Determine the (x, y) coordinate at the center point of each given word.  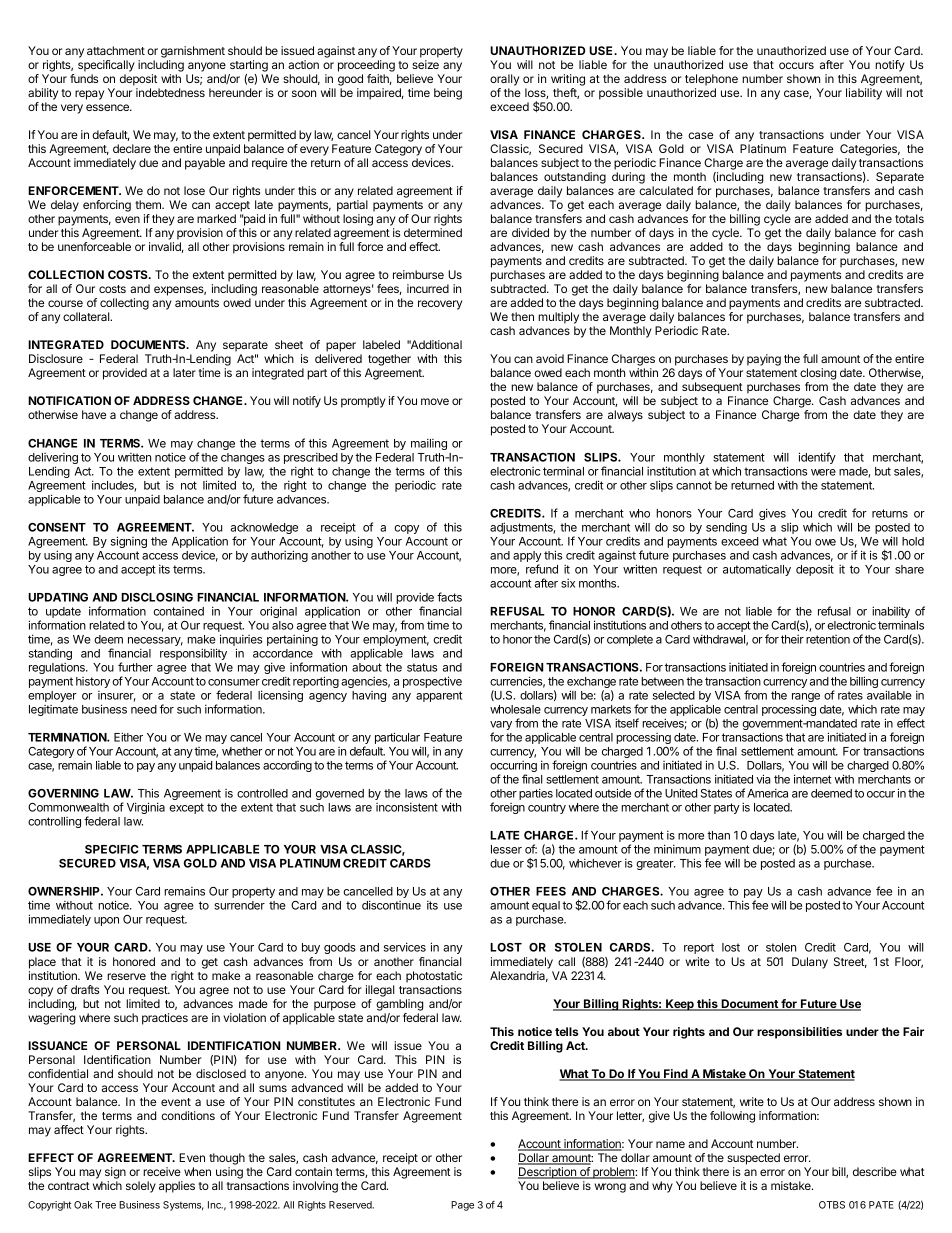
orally (504, 80)
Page (462, 1206)
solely (141, 1187)
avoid (550, 358)
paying (764, 360)
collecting (124, 304)
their (792, 639)
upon (106, 921)
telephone (711, 80)
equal (546, 906)
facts (449, 597)
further (135, 667)
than (718, 835)
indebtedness (170, 92)
